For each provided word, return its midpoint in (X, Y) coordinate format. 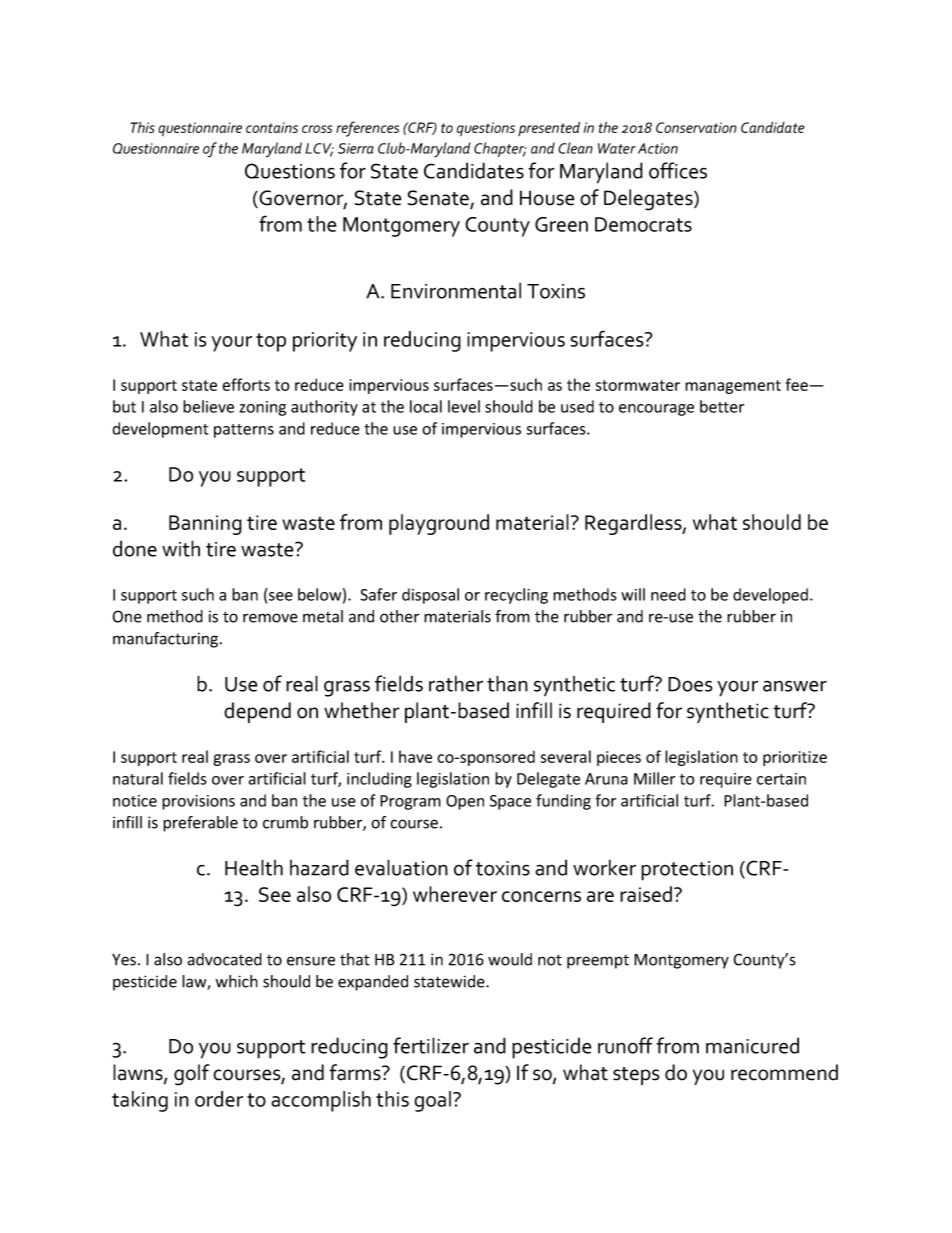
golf (191, 1075)
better (722, 406)
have (415, 756)
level (464, 406)
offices (678, 170)
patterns (244, 431)
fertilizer (431, 1045)
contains (272, 127)
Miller (654, 778)
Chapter (500, 149)
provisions (198, 802)
